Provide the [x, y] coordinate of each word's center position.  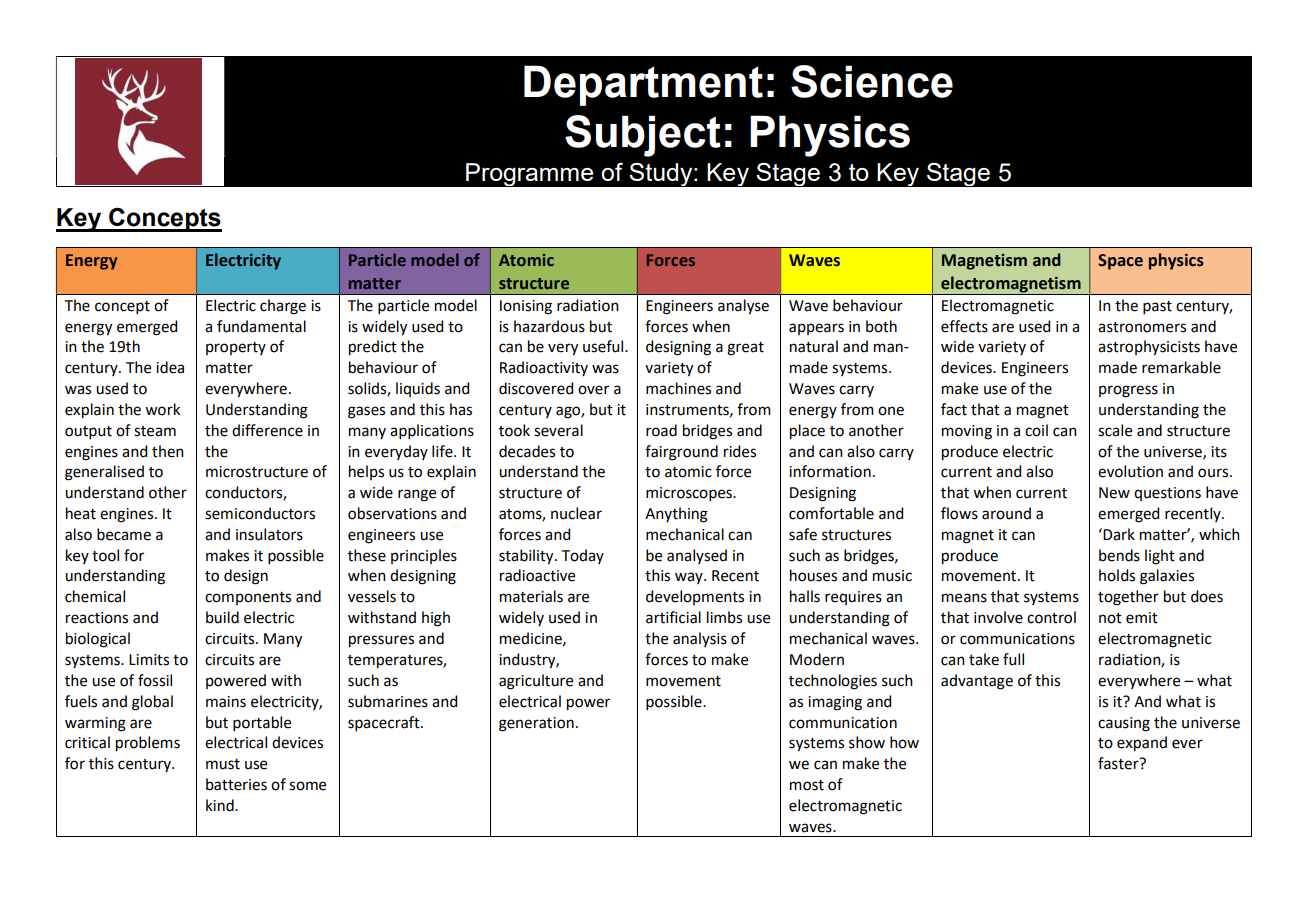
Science [872, 81]
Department [643, 85]
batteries [236, 784]
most [807, 785]
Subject [643, 136]
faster [1119, 763]
